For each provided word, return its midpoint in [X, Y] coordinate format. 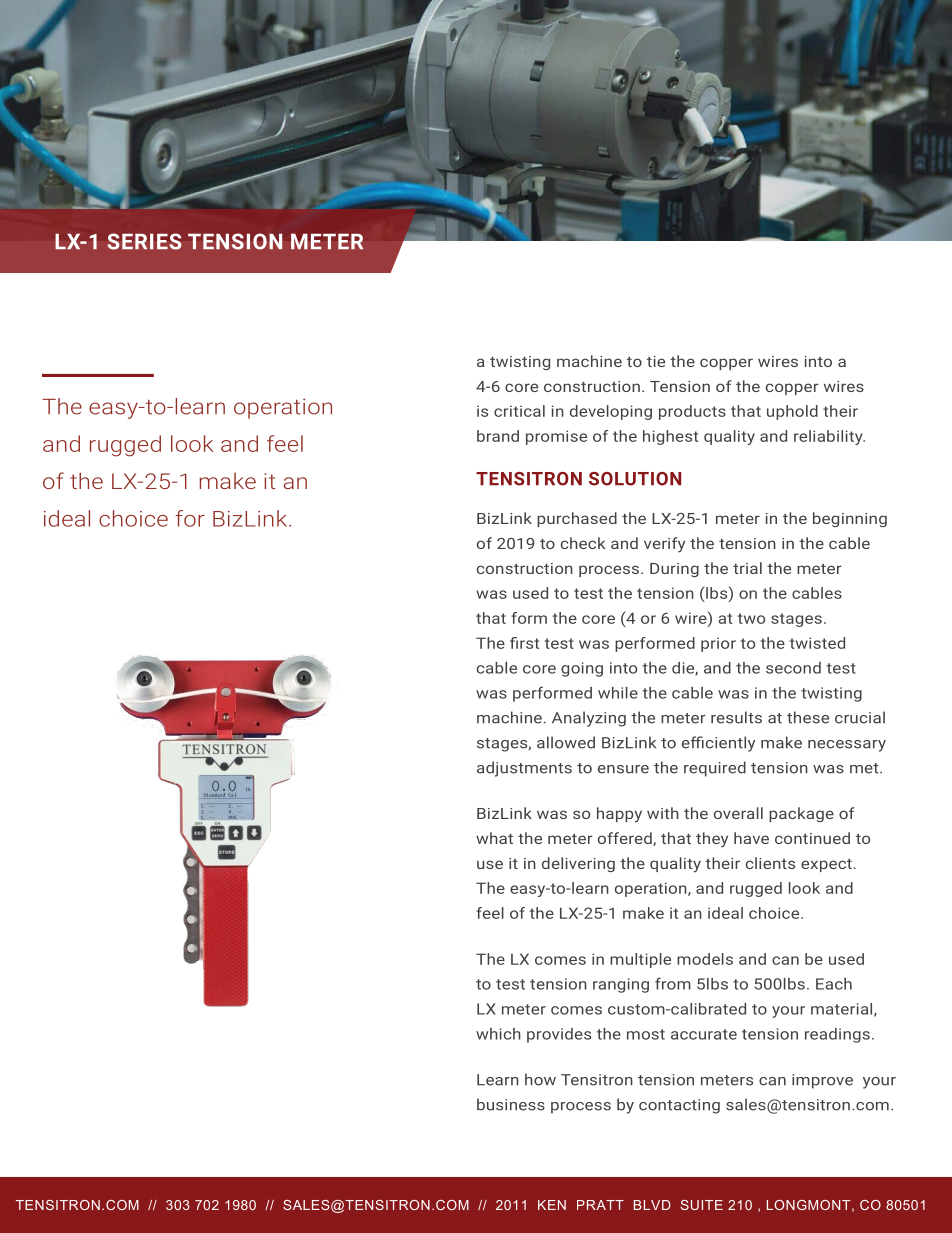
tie [656, 361]
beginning [850, 519]
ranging [621, 985]
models [705, 959]
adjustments [524, 769]
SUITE [701, 1205]
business [511, 1104]
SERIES [144, 241]
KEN [552, 1205]
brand [498, 436]
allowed [566, 742]
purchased [577, 519]
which [498, 1034]
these [808, 717]
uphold [792, 412]
